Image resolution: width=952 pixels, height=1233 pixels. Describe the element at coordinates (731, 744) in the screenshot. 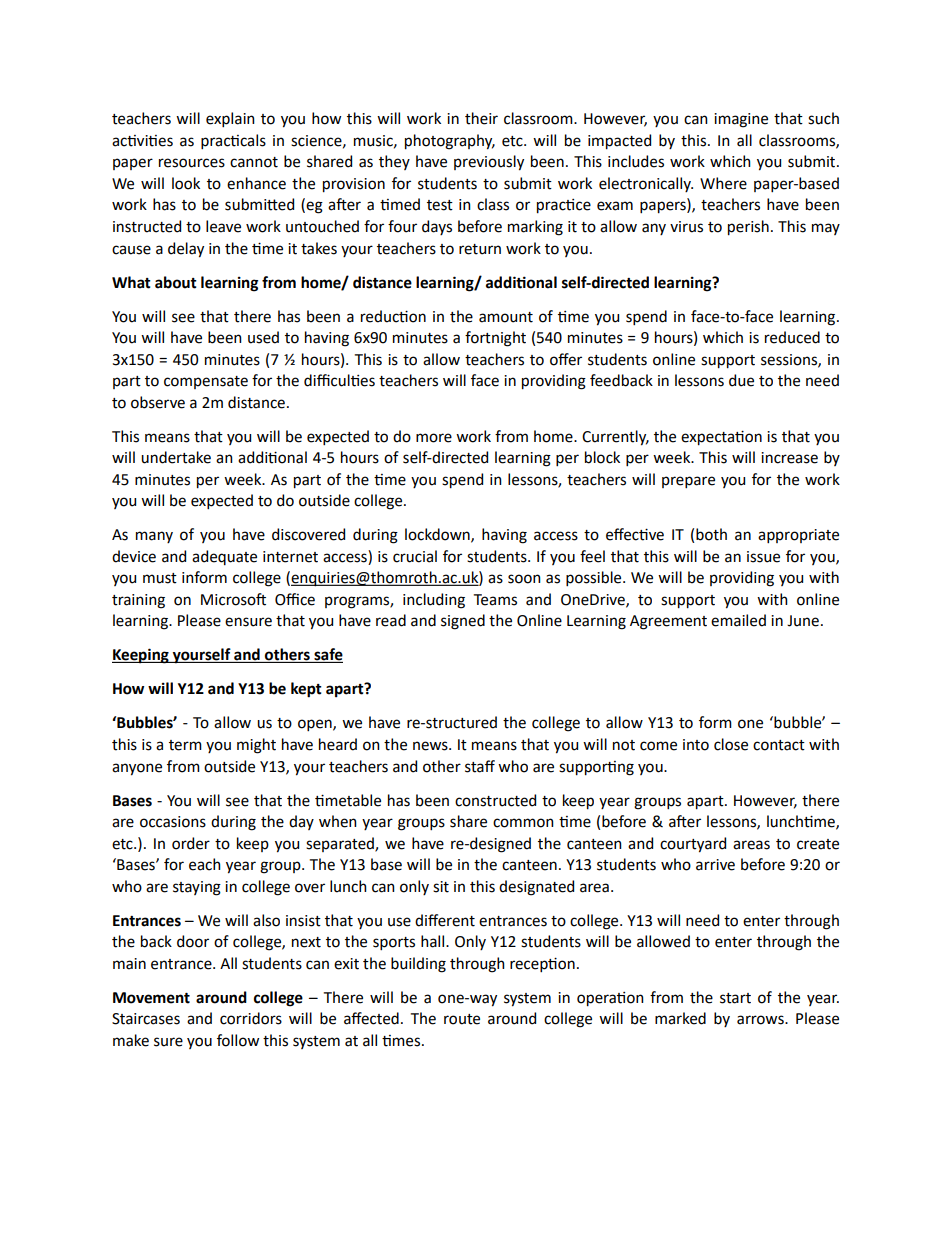

I see `close` at that location.
